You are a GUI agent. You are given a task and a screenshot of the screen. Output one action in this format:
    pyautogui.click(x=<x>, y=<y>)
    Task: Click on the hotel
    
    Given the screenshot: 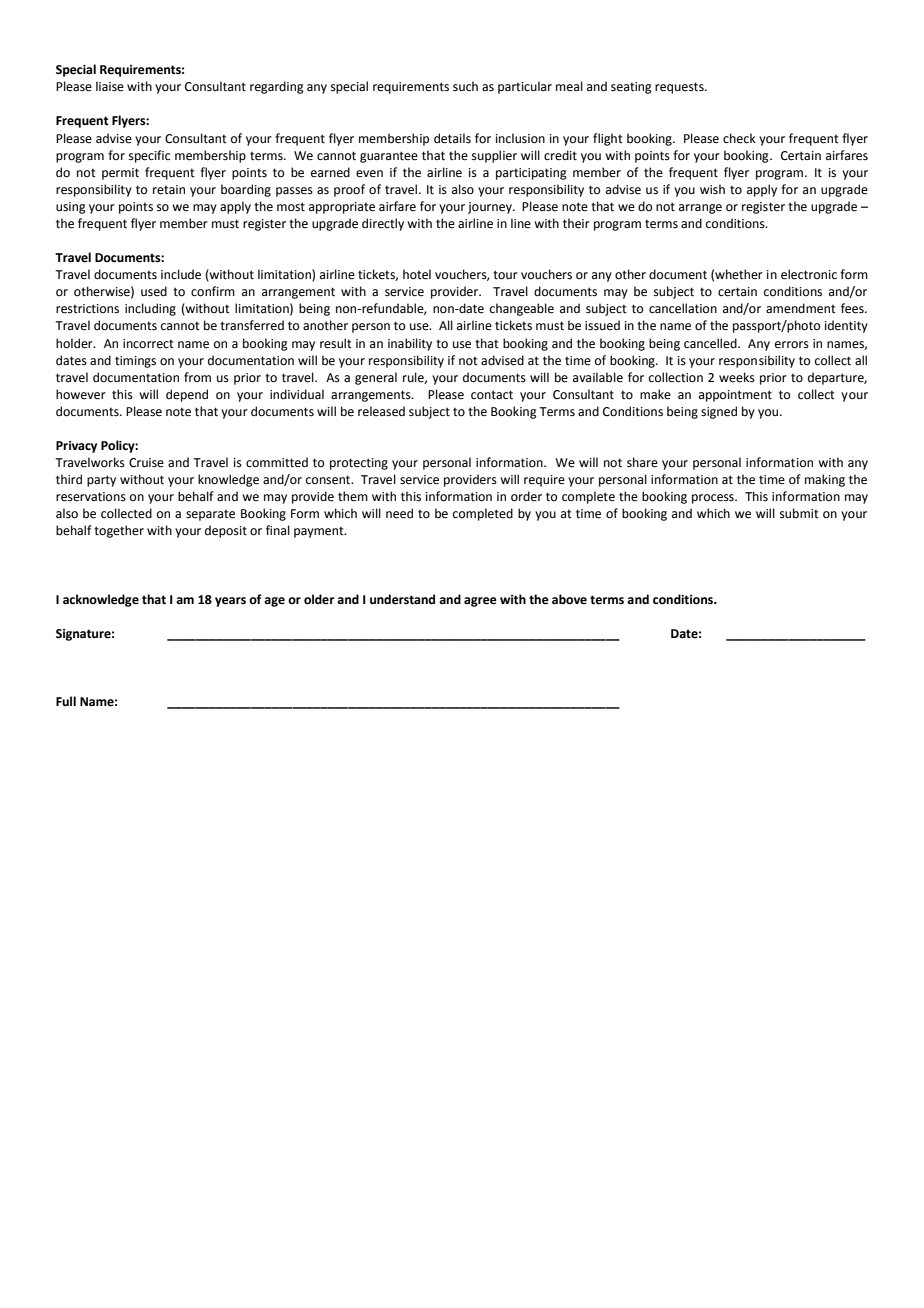 What is the action you would take?
    pyautogui.click(x=417, y=274)
